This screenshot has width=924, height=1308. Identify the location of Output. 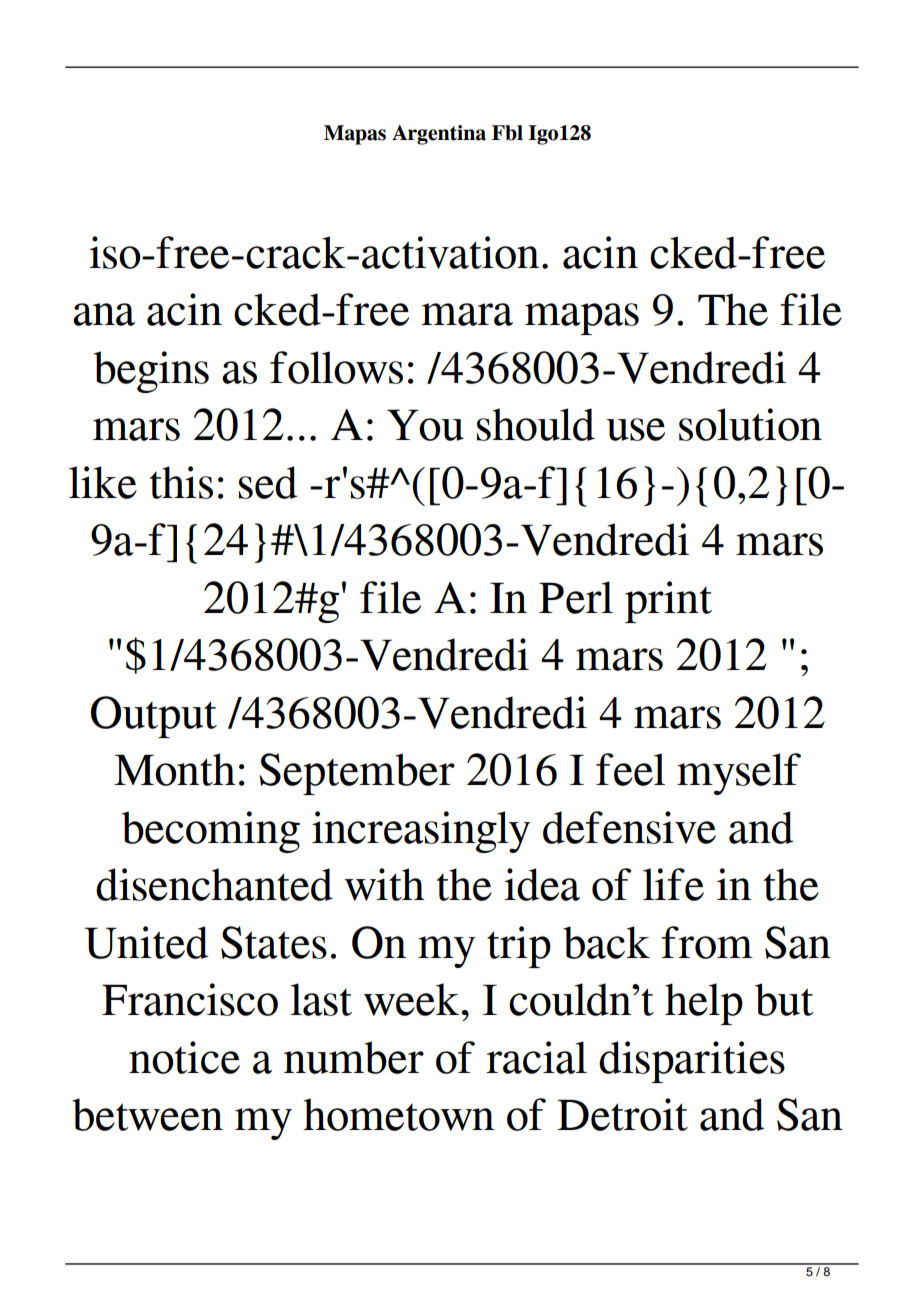
(154, 717).
